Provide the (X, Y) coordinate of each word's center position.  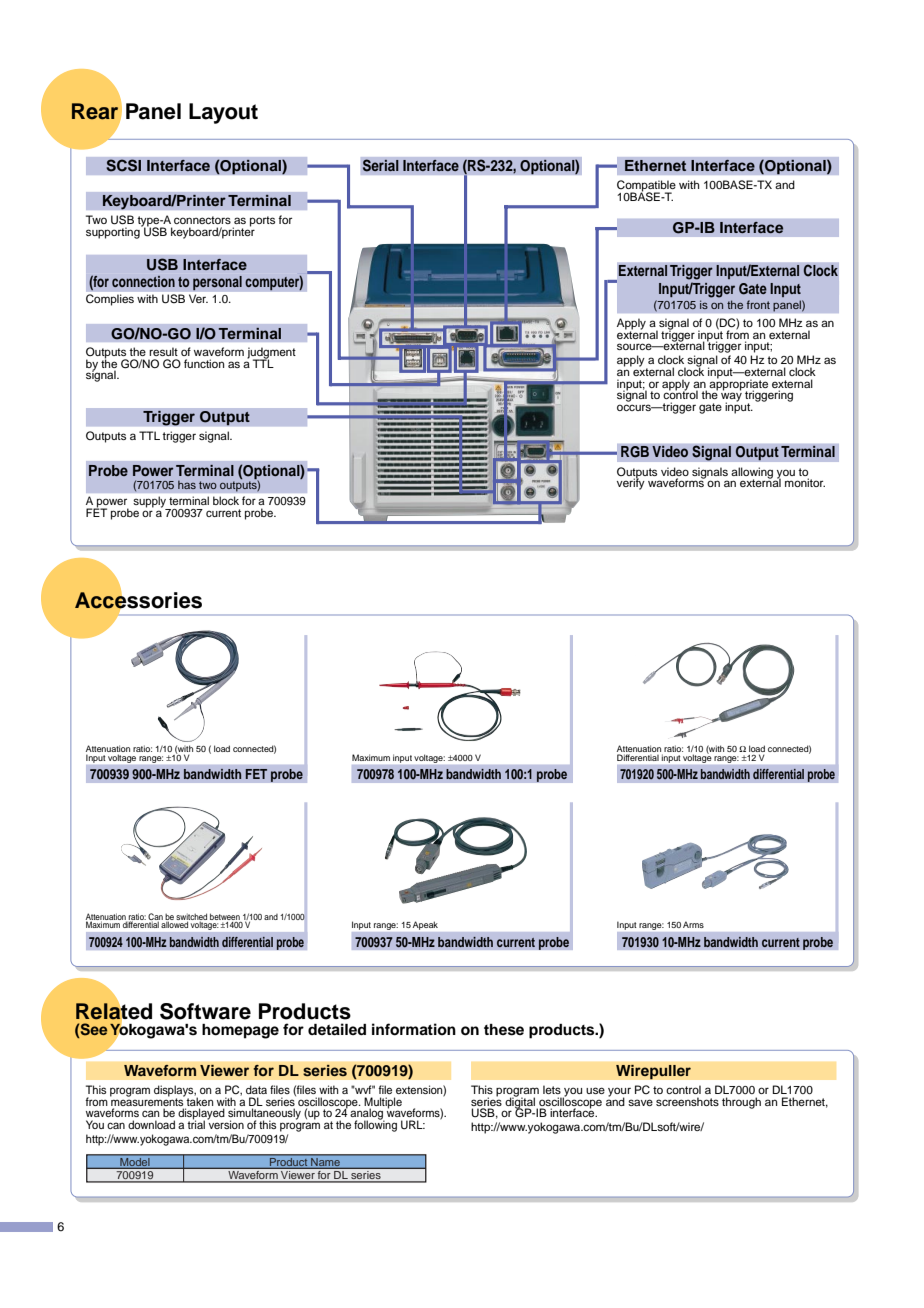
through (741, 1103)
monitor (805, 482)
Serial (380, 165)
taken (199, 1100)
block (226, 500)
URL (413, 1125)
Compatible (646, 187)
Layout (223, 113)
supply (151, 503)
